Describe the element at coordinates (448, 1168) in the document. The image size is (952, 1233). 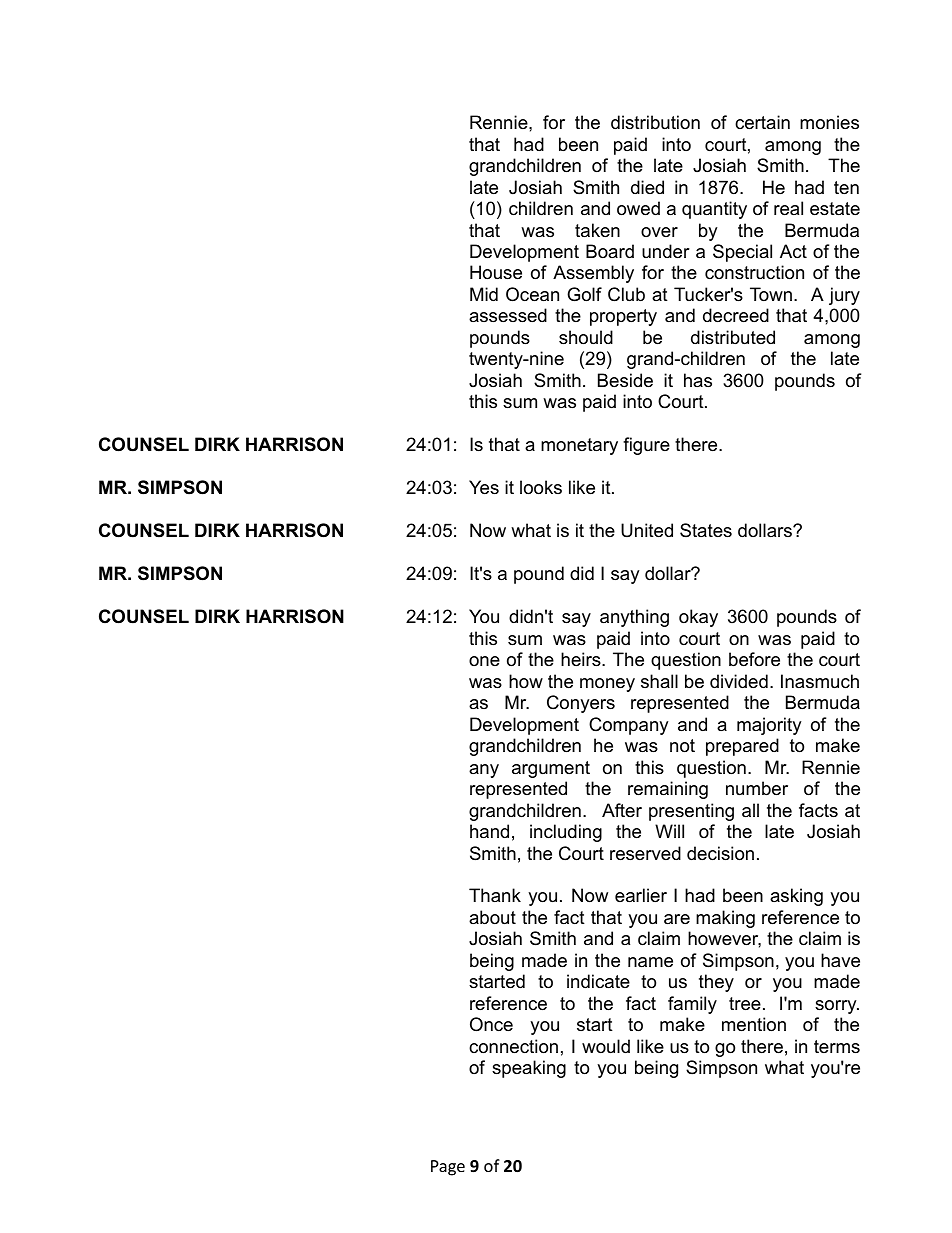
I see `Page` at that location.
